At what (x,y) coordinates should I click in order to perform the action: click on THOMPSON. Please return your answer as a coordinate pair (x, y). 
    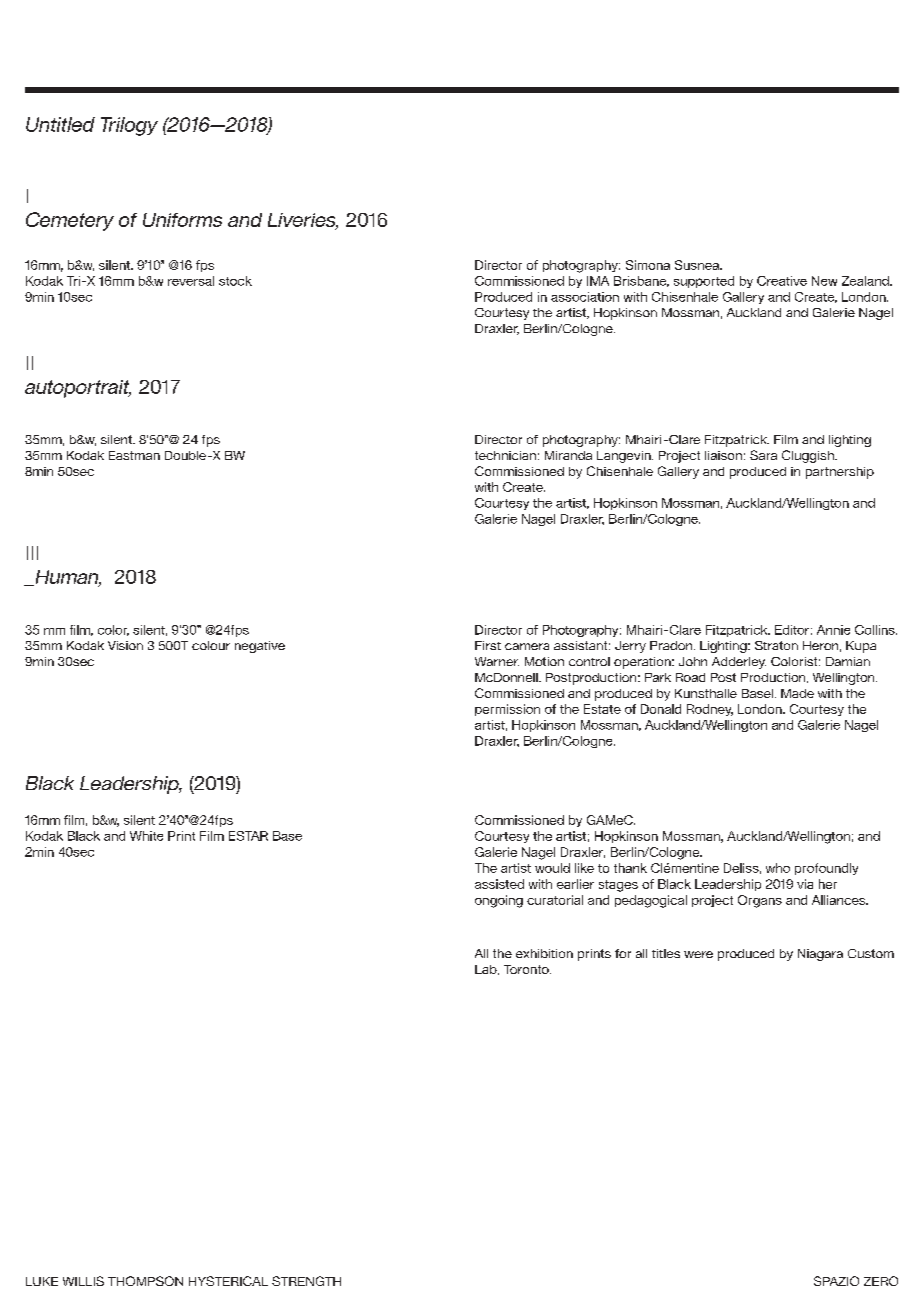
    Looking at the image, I should click on (145, 1281).
